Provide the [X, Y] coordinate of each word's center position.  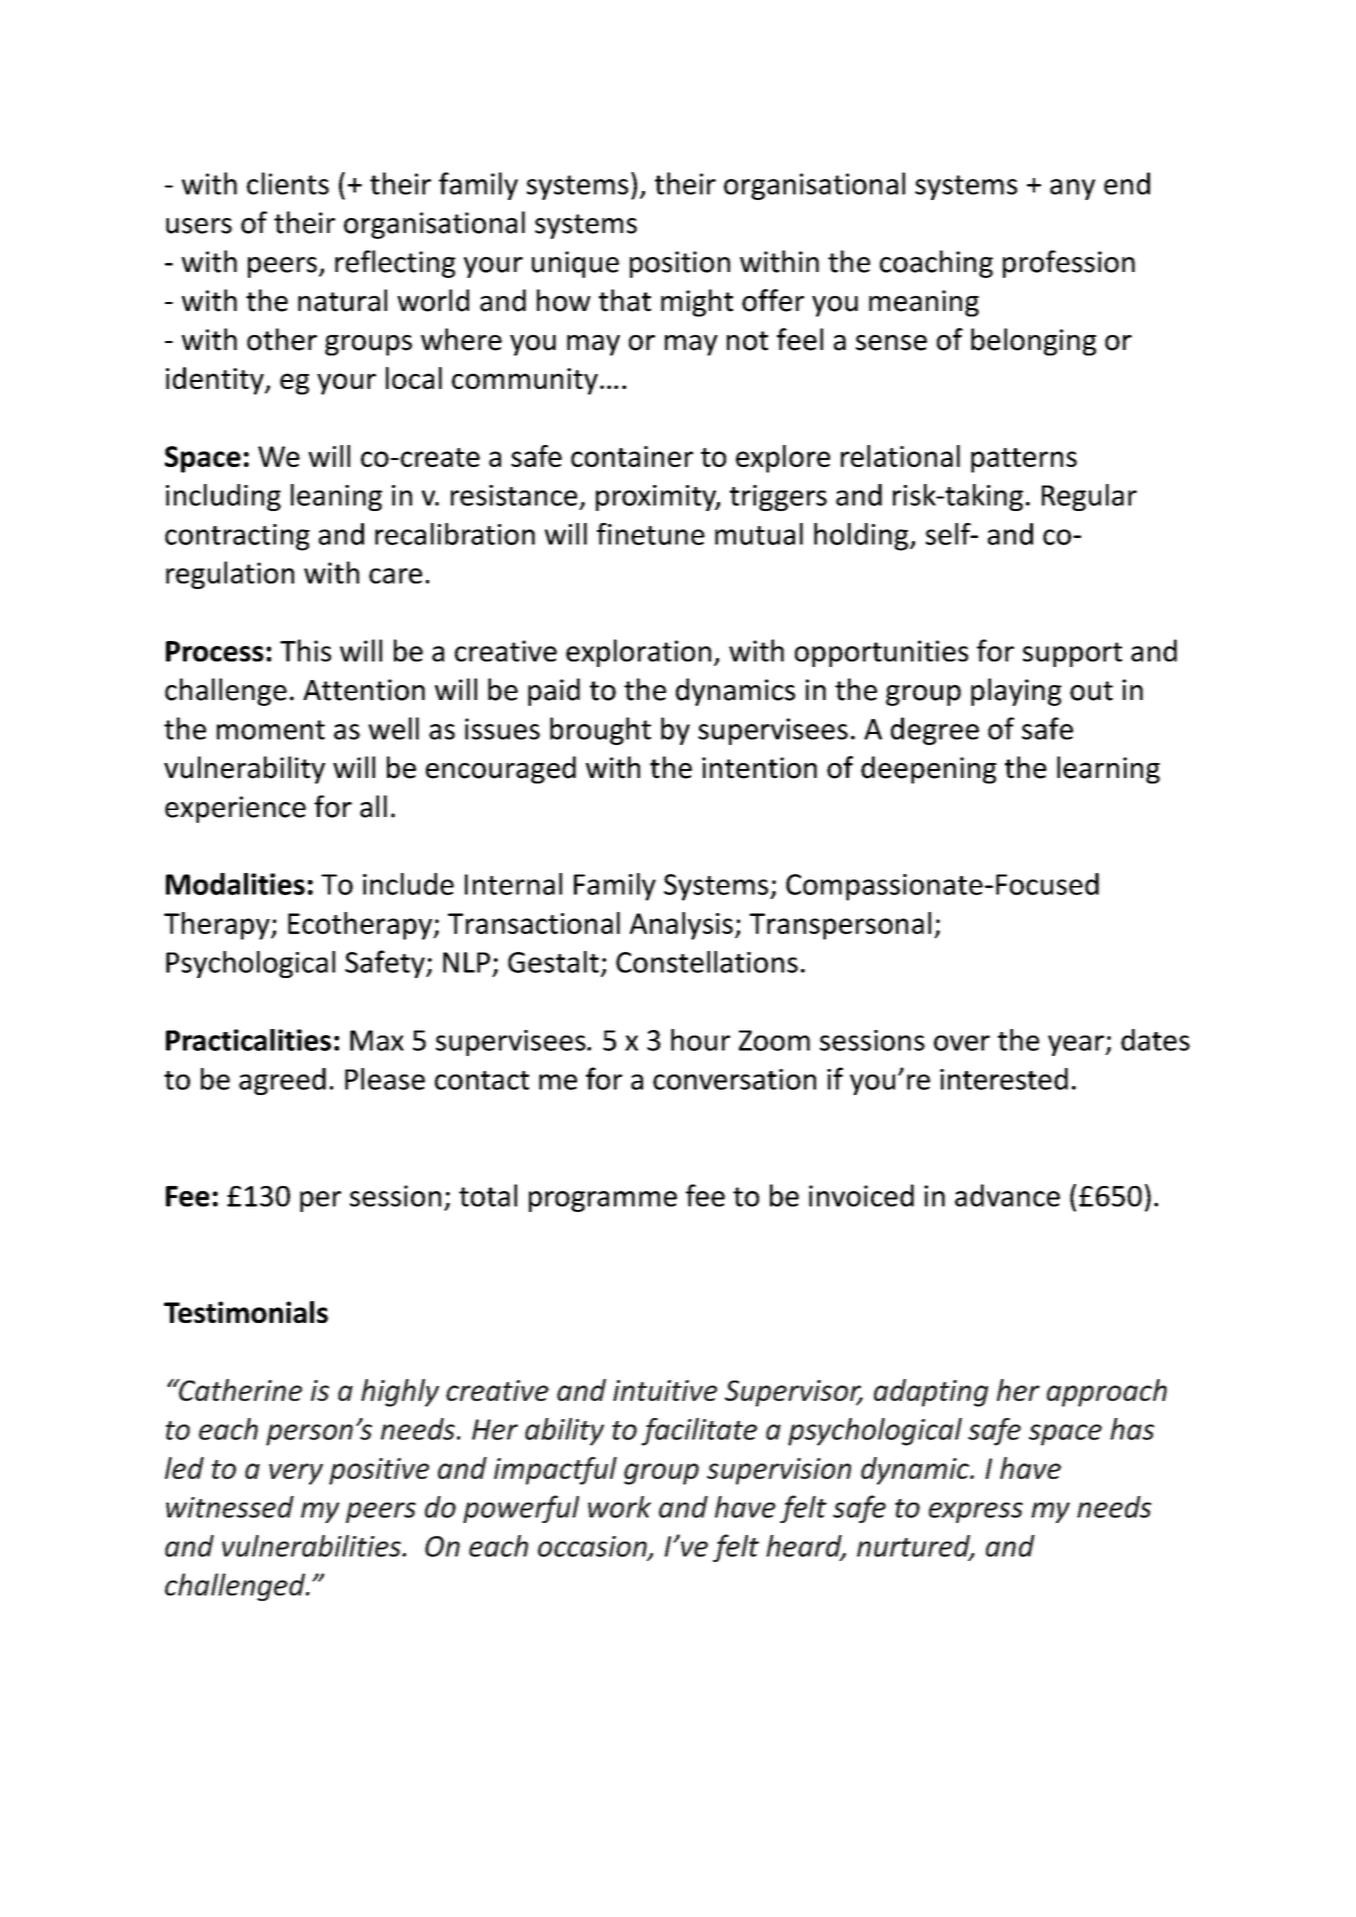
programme [603, 1201]
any [1072, 189]
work [619, 1507]
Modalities [235, 884]
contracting [237, 537]
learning [1108, 770]
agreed [282, 1081]
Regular [1089, 497]
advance [1007, 1195]
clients [288, 183]
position [680, 264]
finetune [651, 534]
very [296, 1474]
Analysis [681, 926]
